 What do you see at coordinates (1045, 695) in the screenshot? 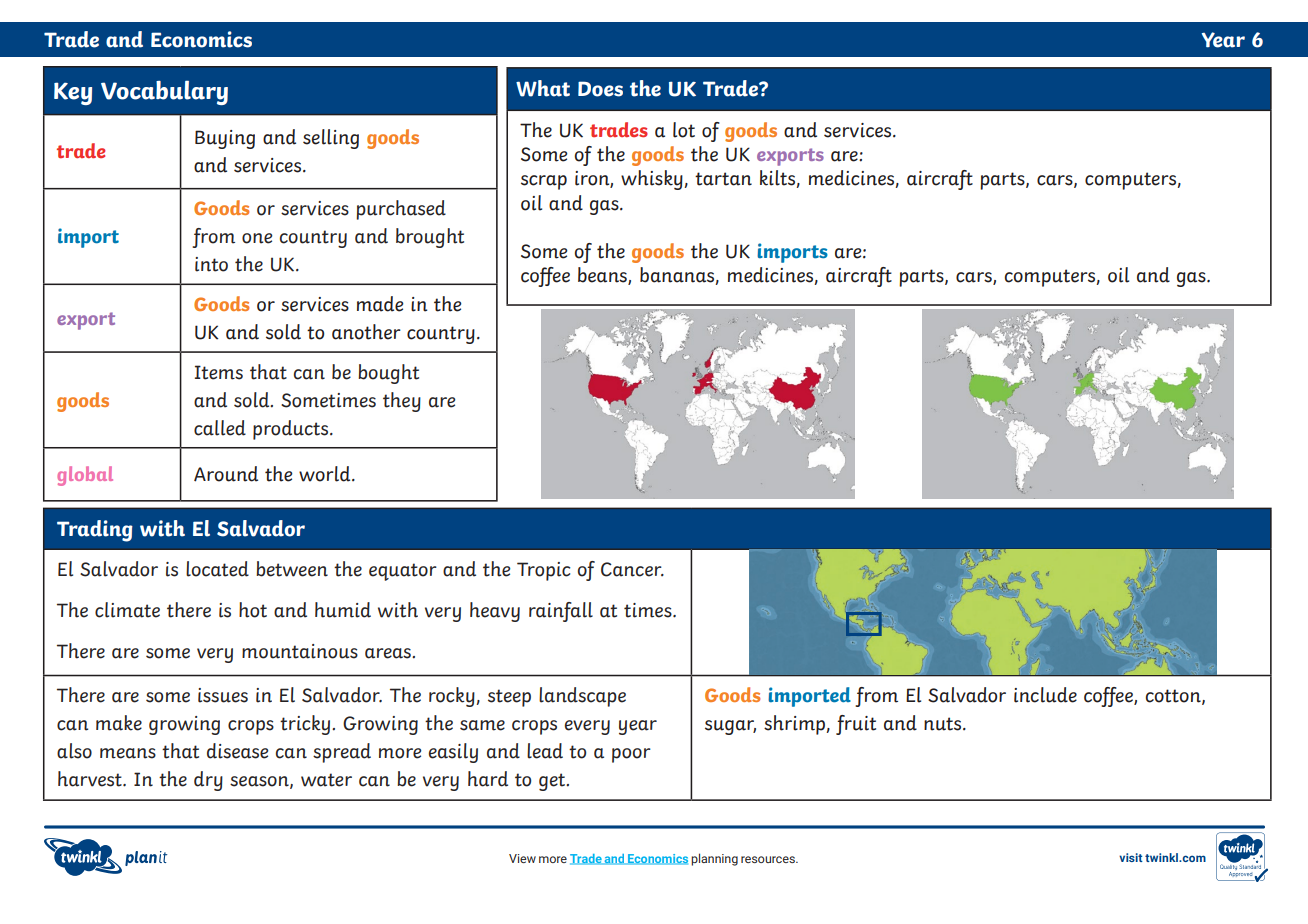
I see `include` at bounding box center [1045, 695].
